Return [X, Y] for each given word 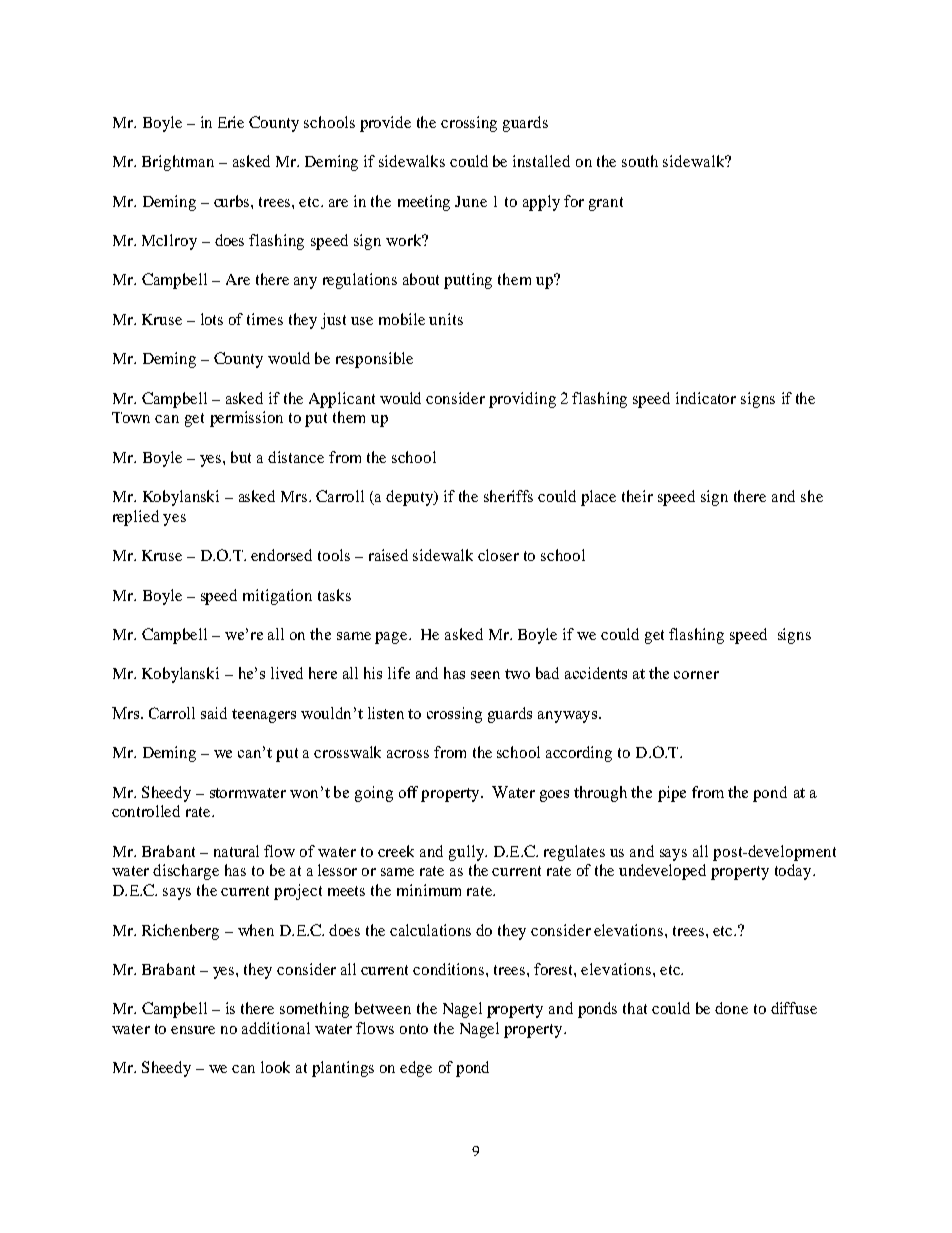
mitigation [277, 597]
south [640, 161]
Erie [231, 122]
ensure [193, 1030]
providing [522, 400]
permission [246, 419]
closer [498, 555]
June [471, 201]
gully [467, 853]
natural [236, 851]
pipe [672, 794]
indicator [706, 398]
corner [696, 675]
